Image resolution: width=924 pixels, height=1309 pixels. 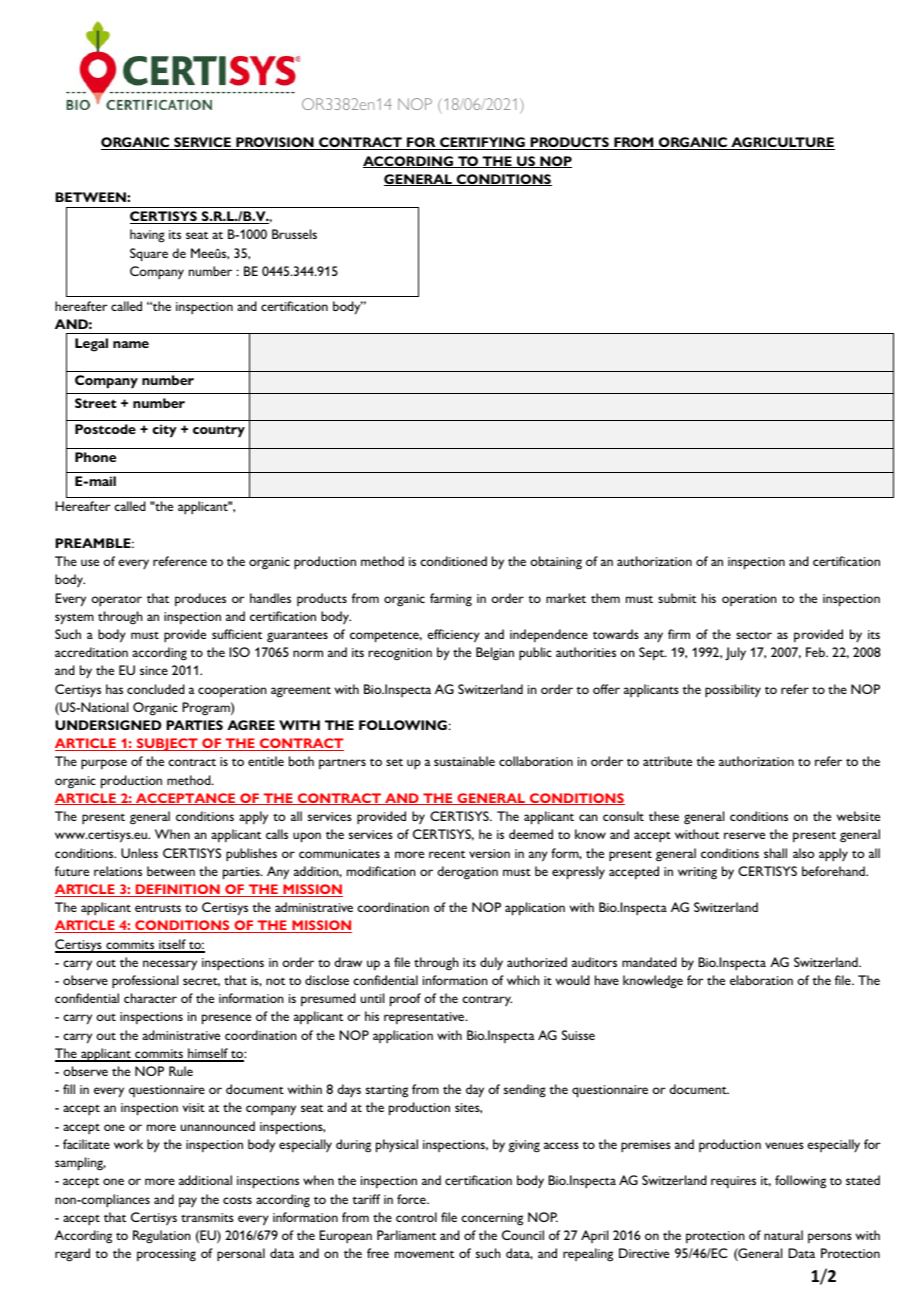 What do you see at coordinates (775, 853) in the image?
I see `shall` at bounding box center [775, 853].
